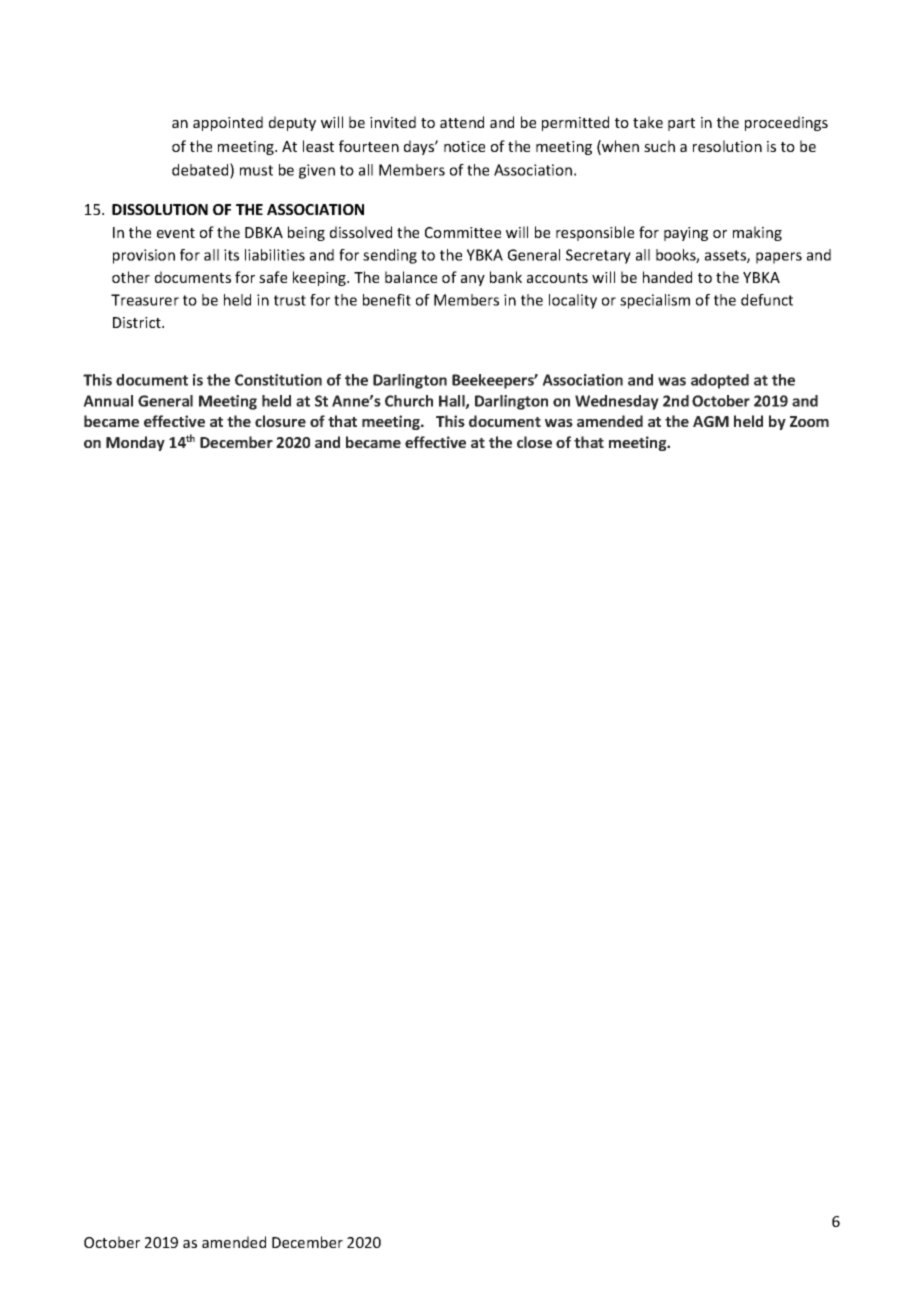 The image size is (924, 1308). What do you see at coordinates (462, 122) in the screenshot?
I see `attend` at bounding box center [462, 122].
